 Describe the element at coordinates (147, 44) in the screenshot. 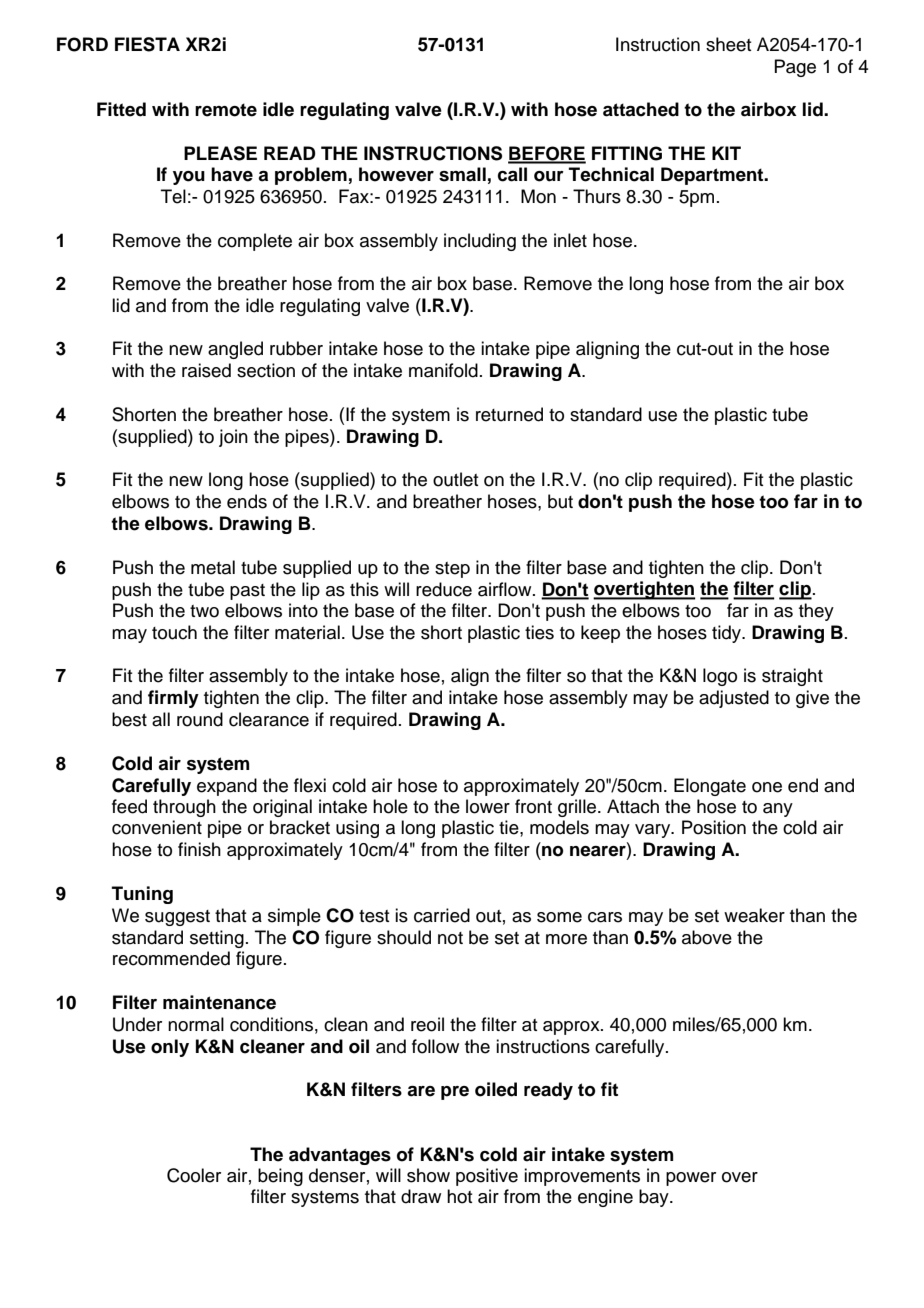

I see `FIESTA` at that location.
